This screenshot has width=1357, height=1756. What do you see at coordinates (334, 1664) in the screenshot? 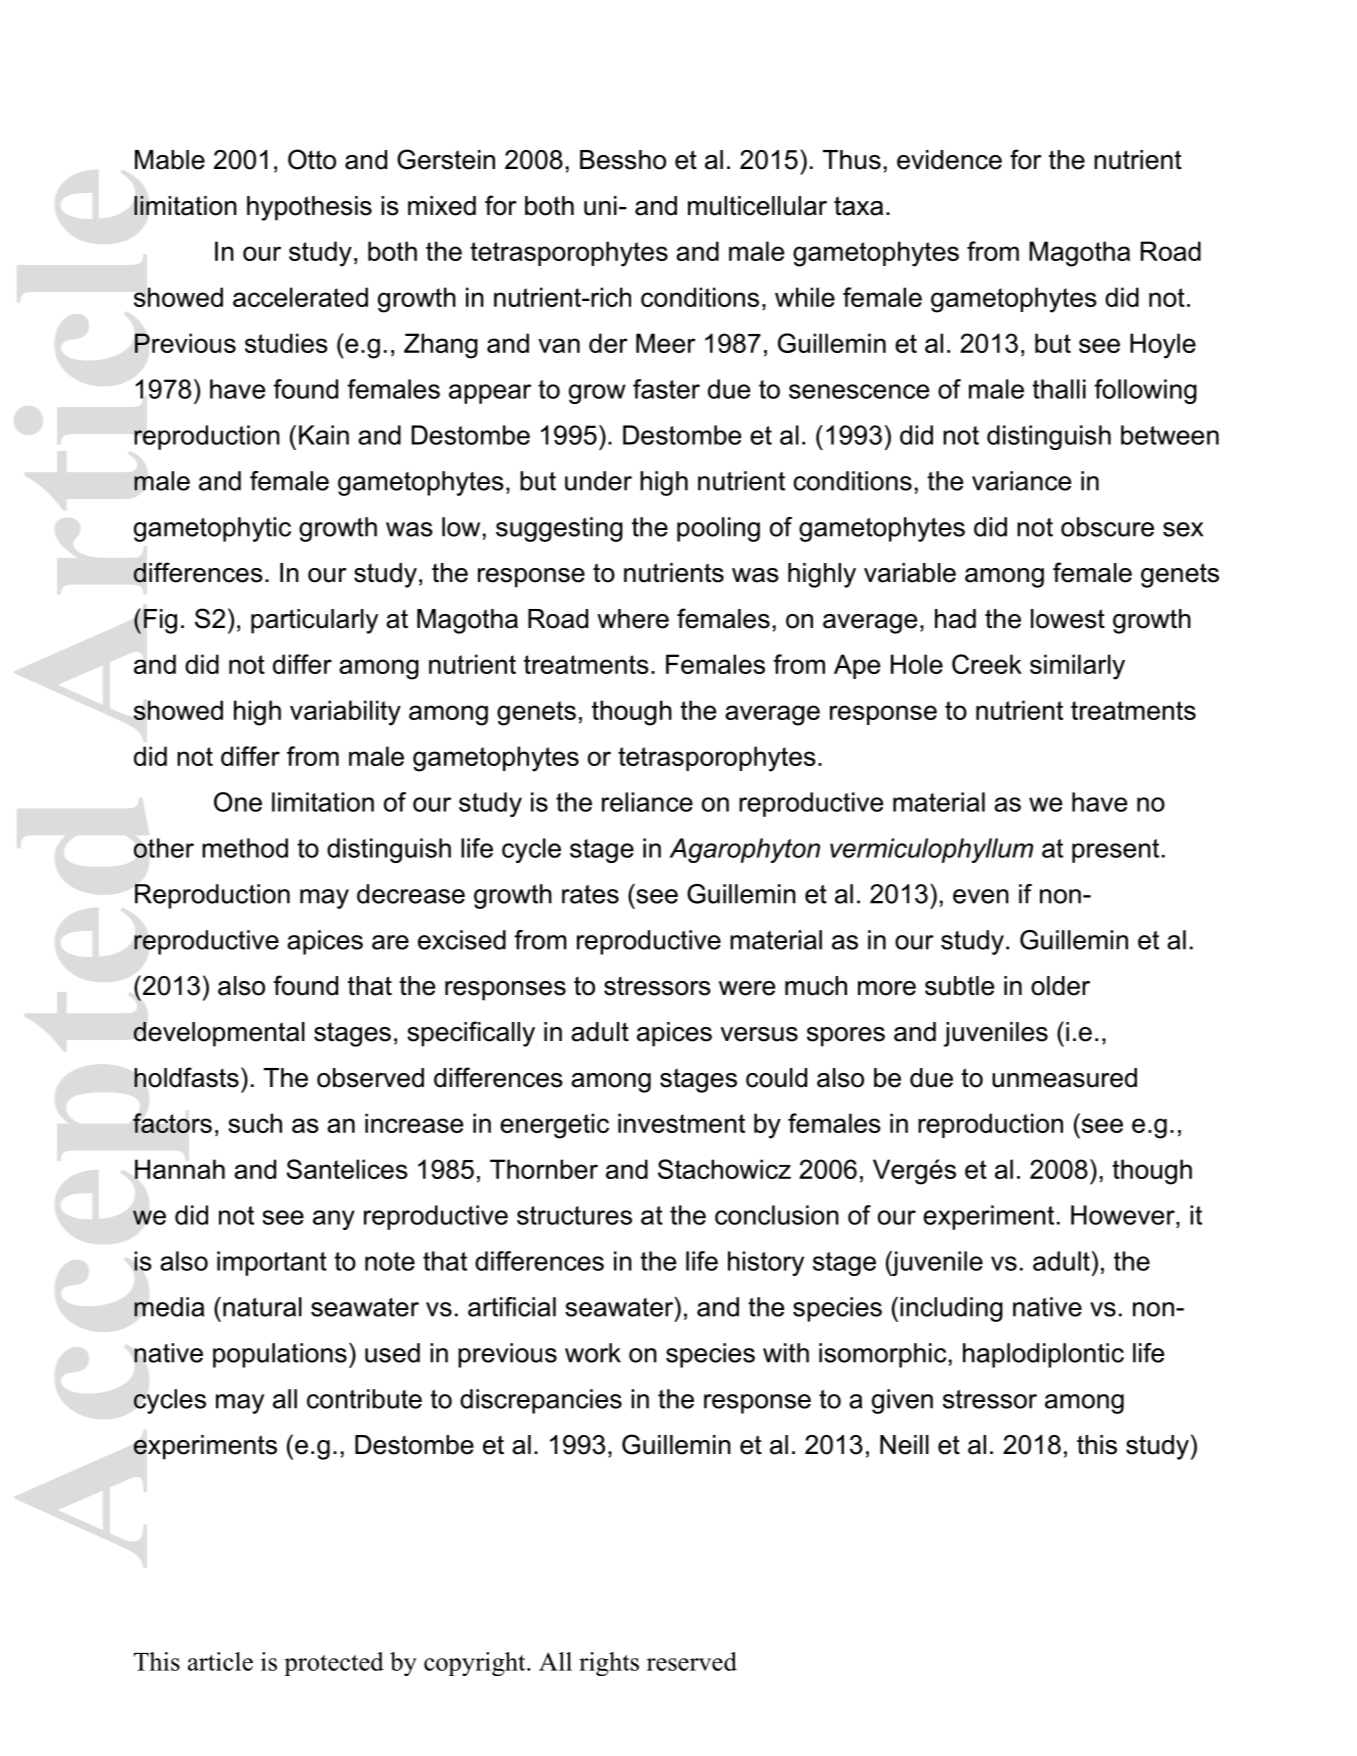
I see `protected` at bounding box center [334, 1664].
